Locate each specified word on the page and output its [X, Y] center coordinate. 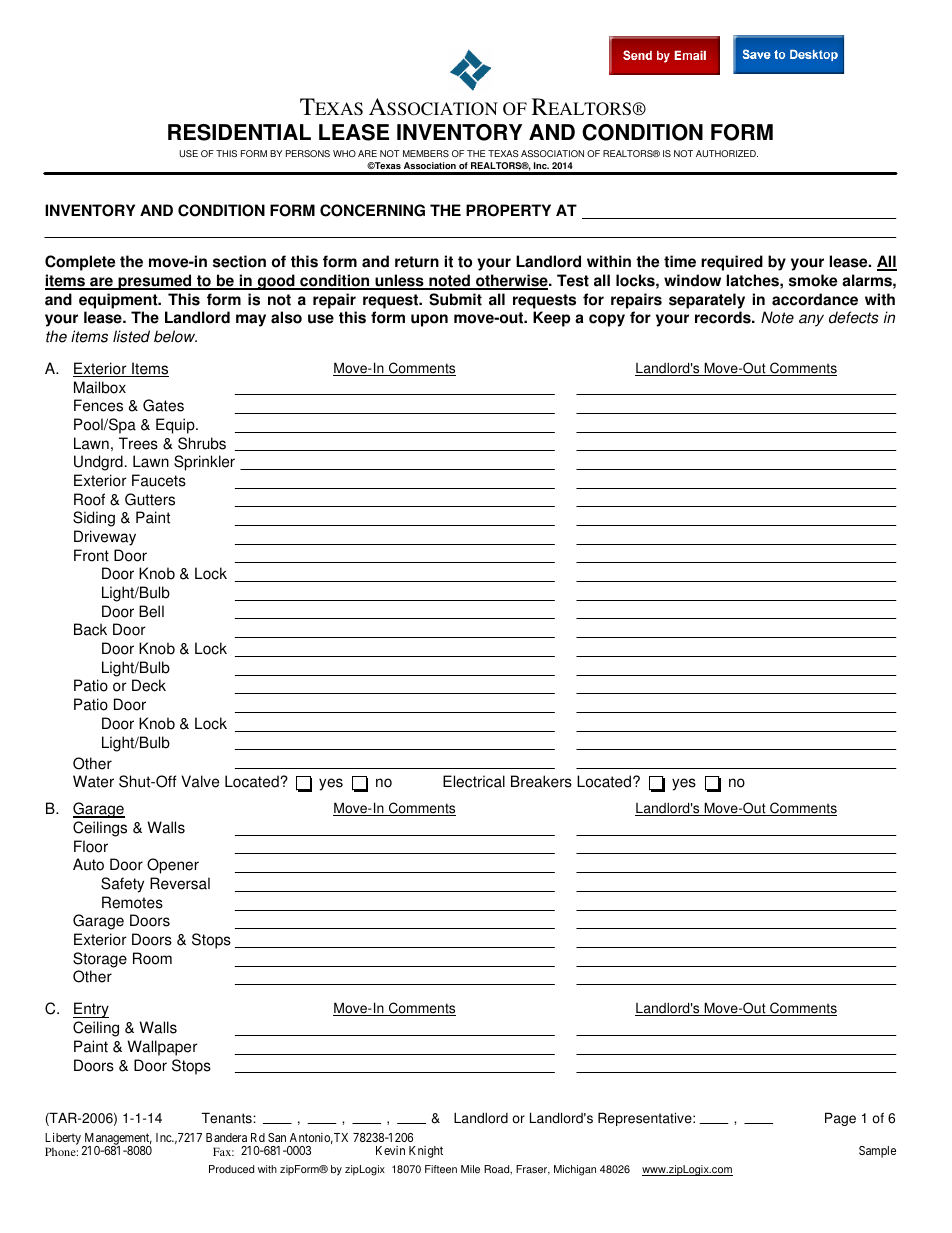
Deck [149, 685]
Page [840, 1119]
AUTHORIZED [727, 153]
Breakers [541, 781]
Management [117, 1140]
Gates [163, 405]
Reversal [180, 883]
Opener [173, 866]
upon [429, 320]
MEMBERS [426, 153]
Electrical [474, 781]
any [811, 320]
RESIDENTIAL [239, 132]
